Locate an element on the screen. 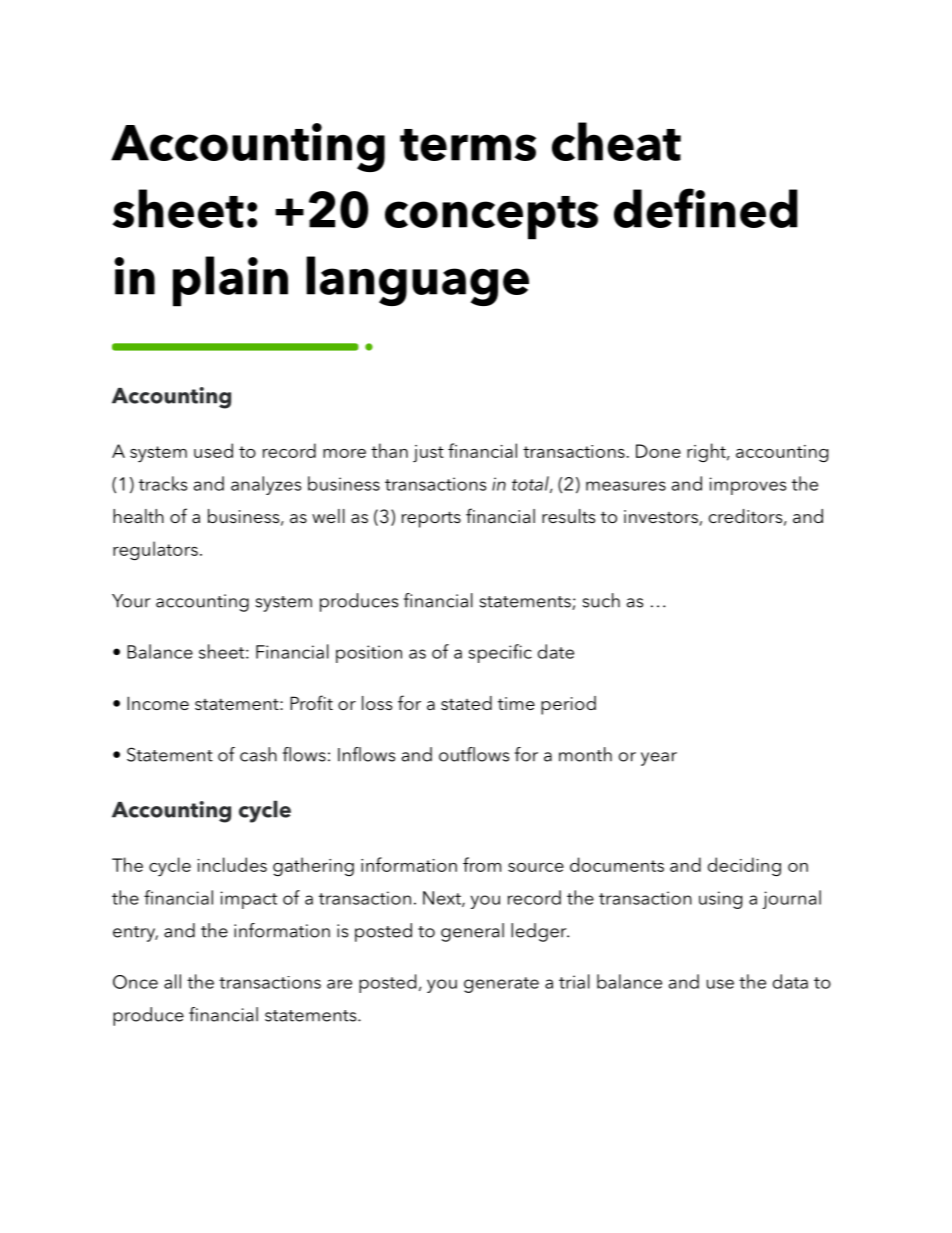 Image resolution: width=952 pixels, height=1233 pixels. terms is located at coordinates (468, 145).
